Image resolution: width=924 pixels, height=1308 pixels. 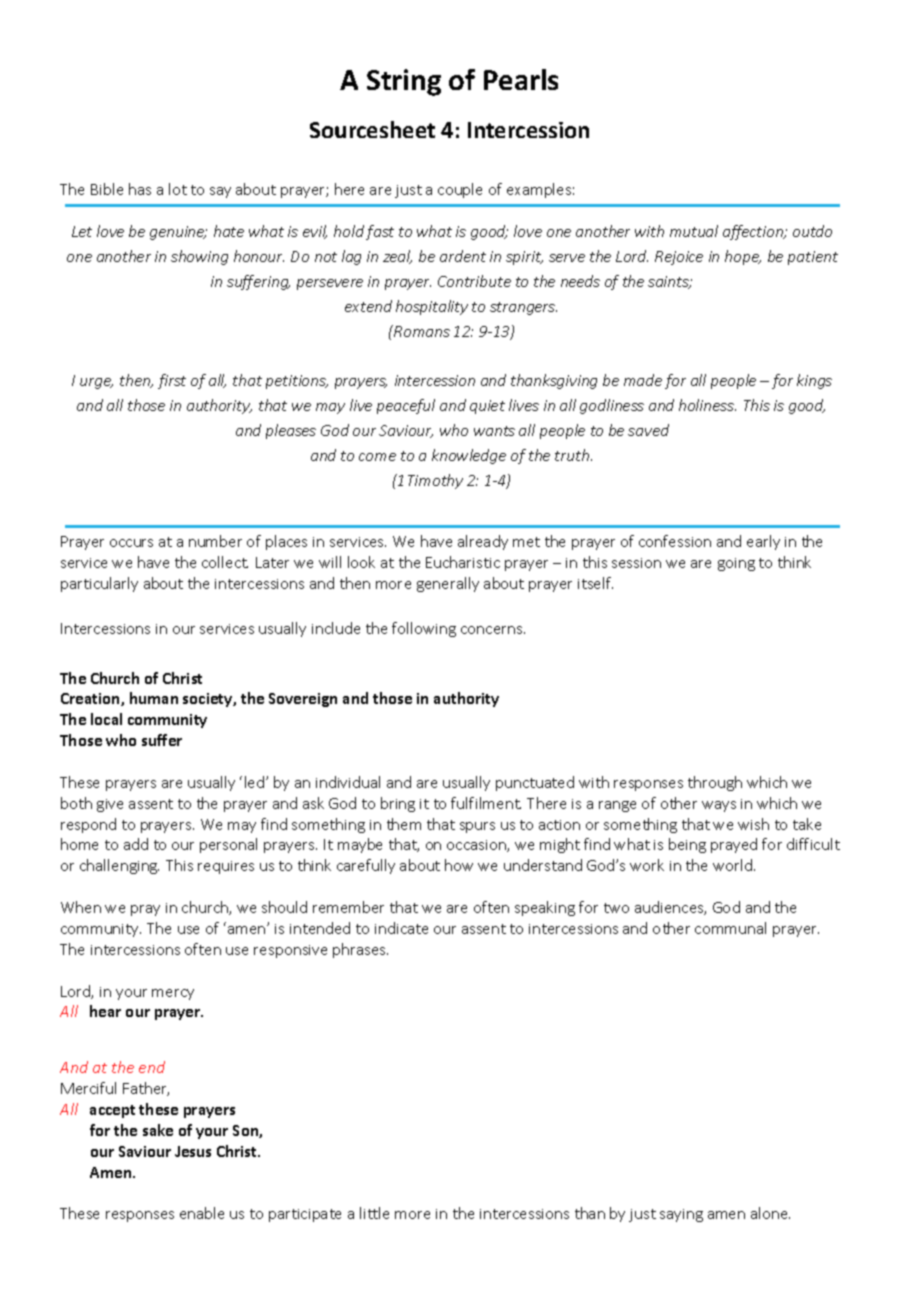 I want to click on peaceful, so click(x=406, y=406).
